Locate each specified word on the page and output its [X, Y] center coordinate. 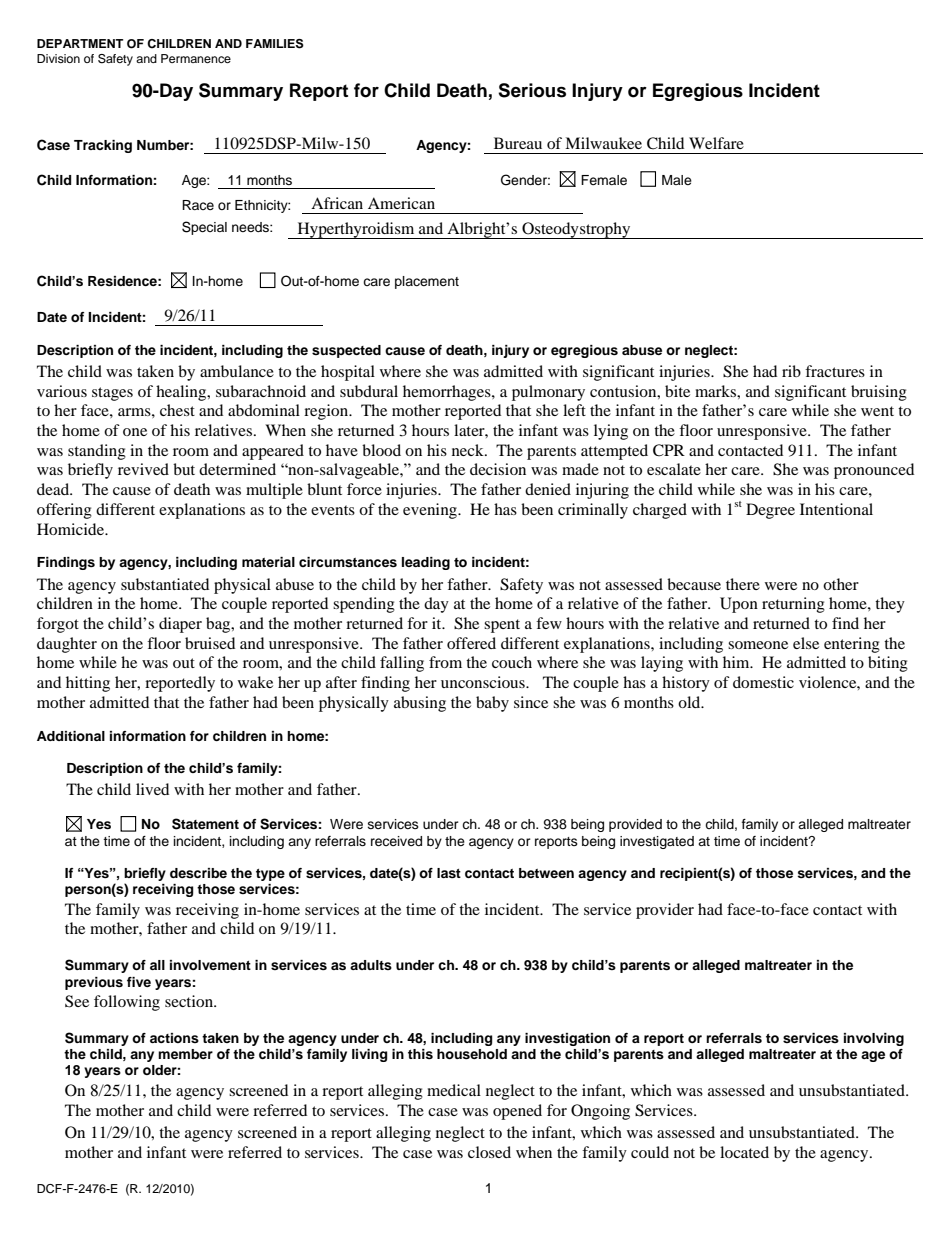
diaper [180, 625]
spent [502, 626]
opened [517, 1112]
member [185, 1054]
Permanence [196, 58]
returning [793, 605]
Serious [532, 90]
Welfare [716, 143]
